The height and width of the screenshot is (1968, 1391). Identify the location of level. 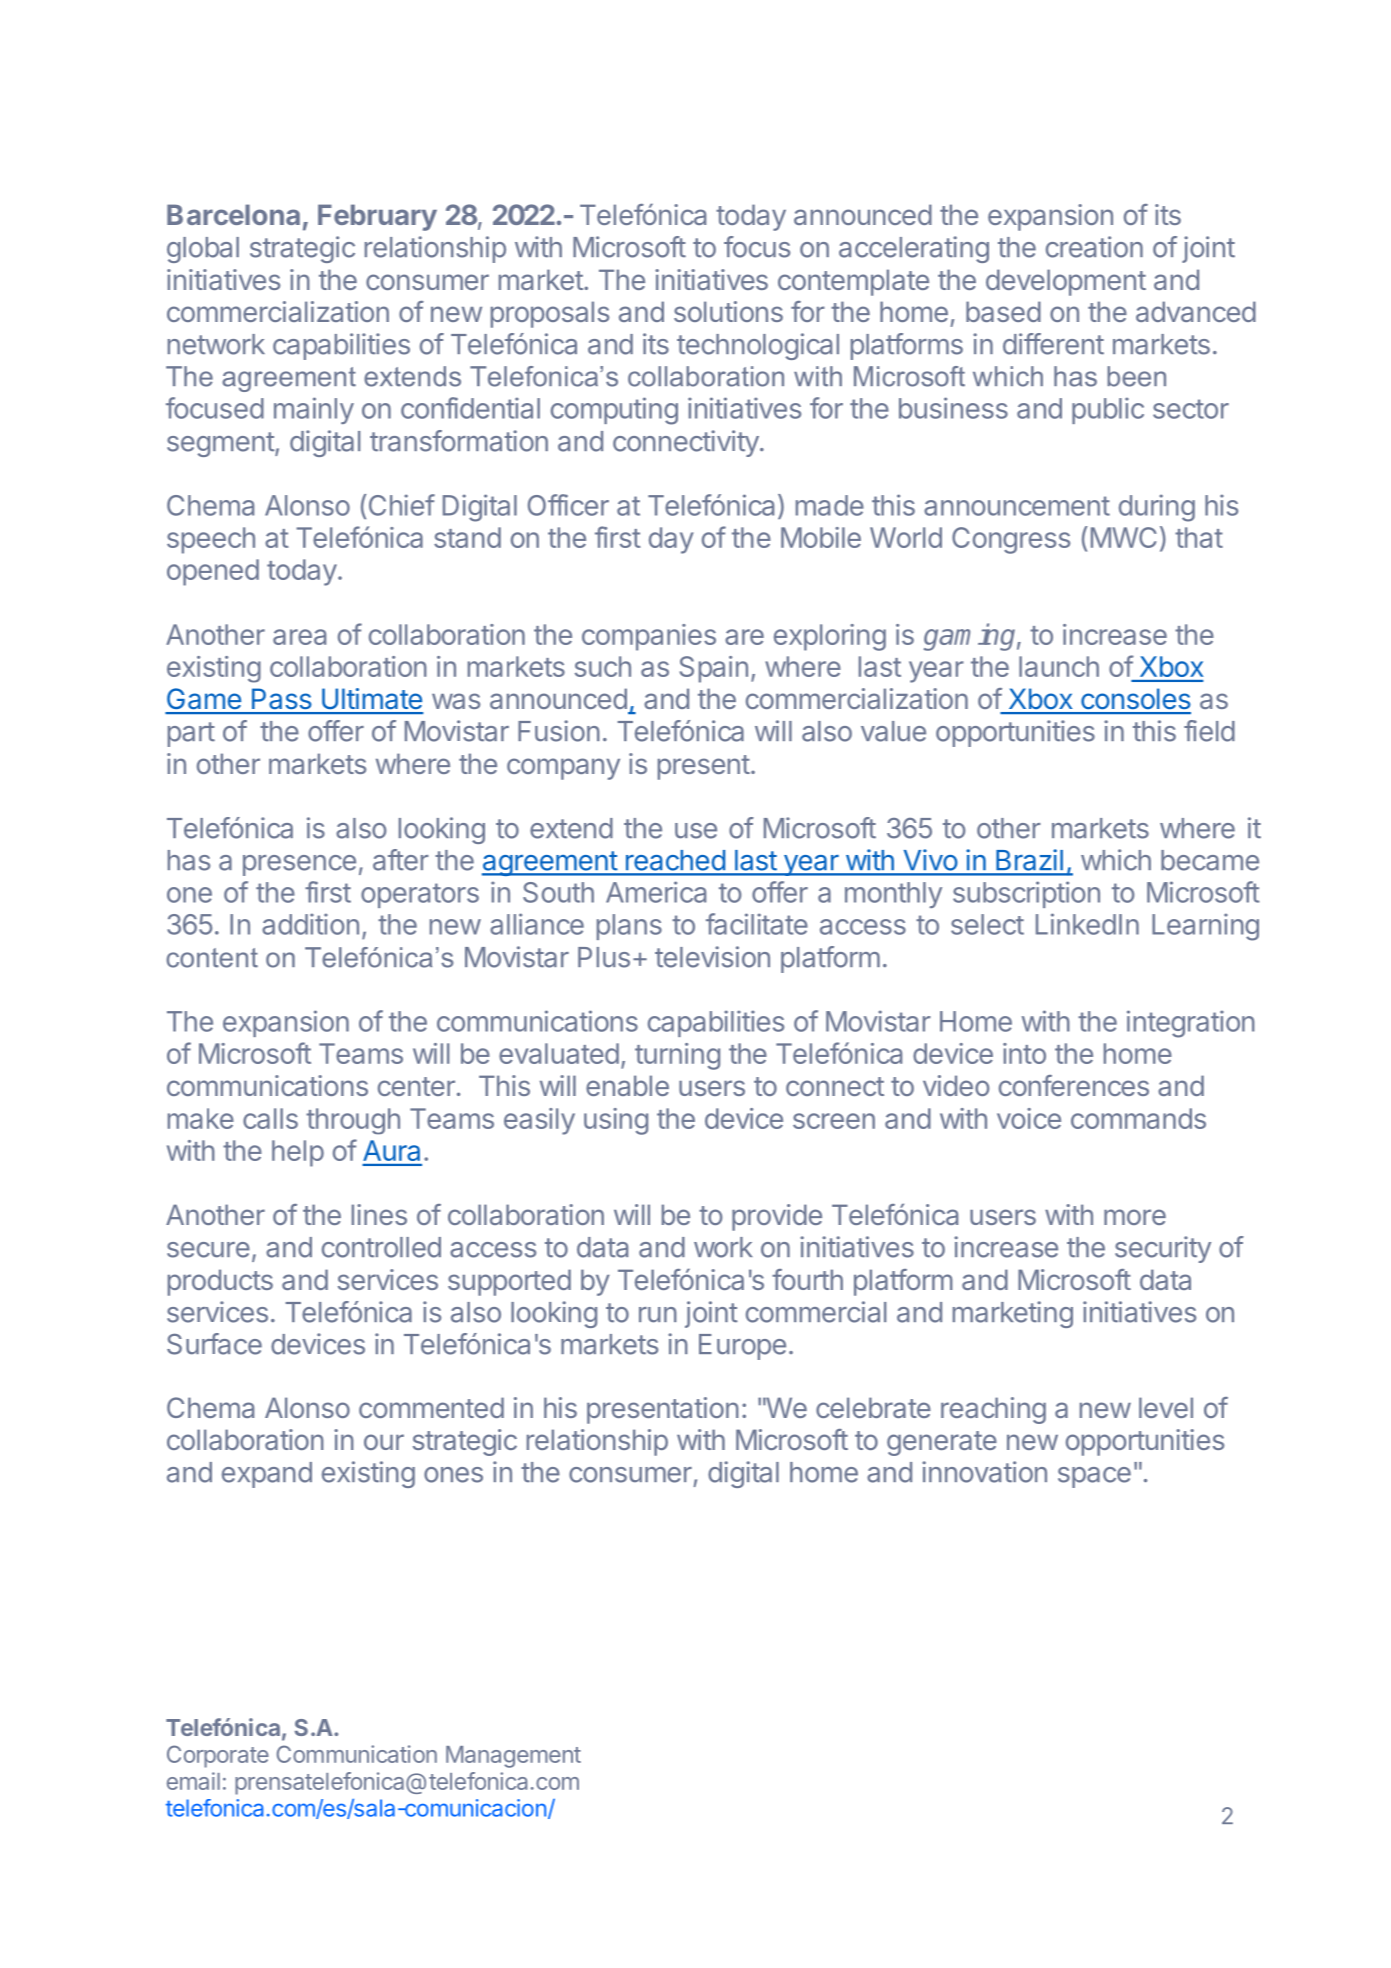
(1166, 1407).
